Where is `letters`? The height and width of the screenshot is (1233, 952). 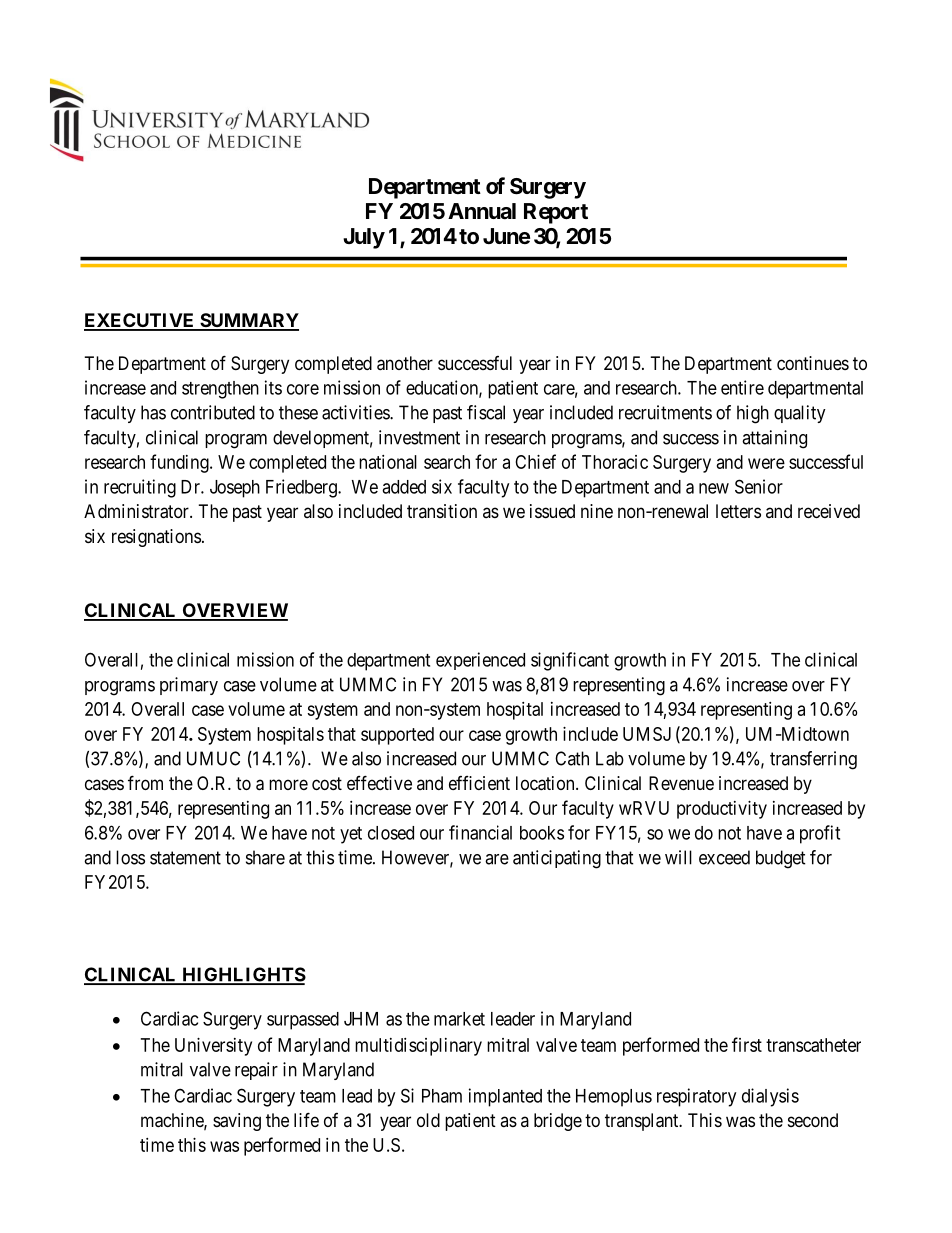
letters is located at coordinates (738, 511).
